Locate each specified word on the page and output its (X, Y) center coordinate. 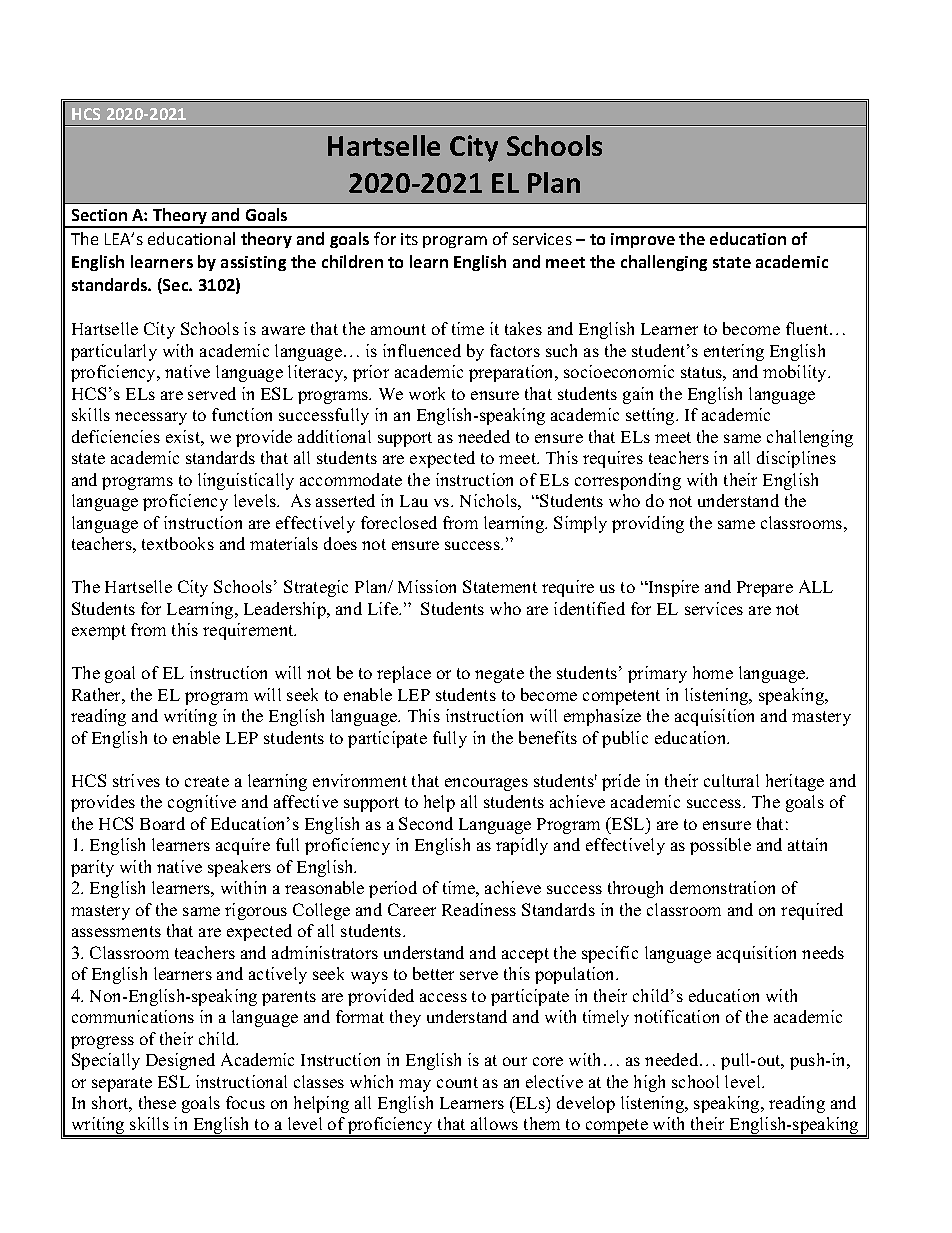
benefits (548, 737)
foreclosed (399, 522)
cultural (731, 780)
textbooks (178, 543)
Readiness (479, 909)
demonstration (722, 887)
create (207, 781)
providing (648, 524)
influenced (422, 350)
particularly (114, 352)
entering (734, 352)
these (157, 1102)
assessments (116, 931)
